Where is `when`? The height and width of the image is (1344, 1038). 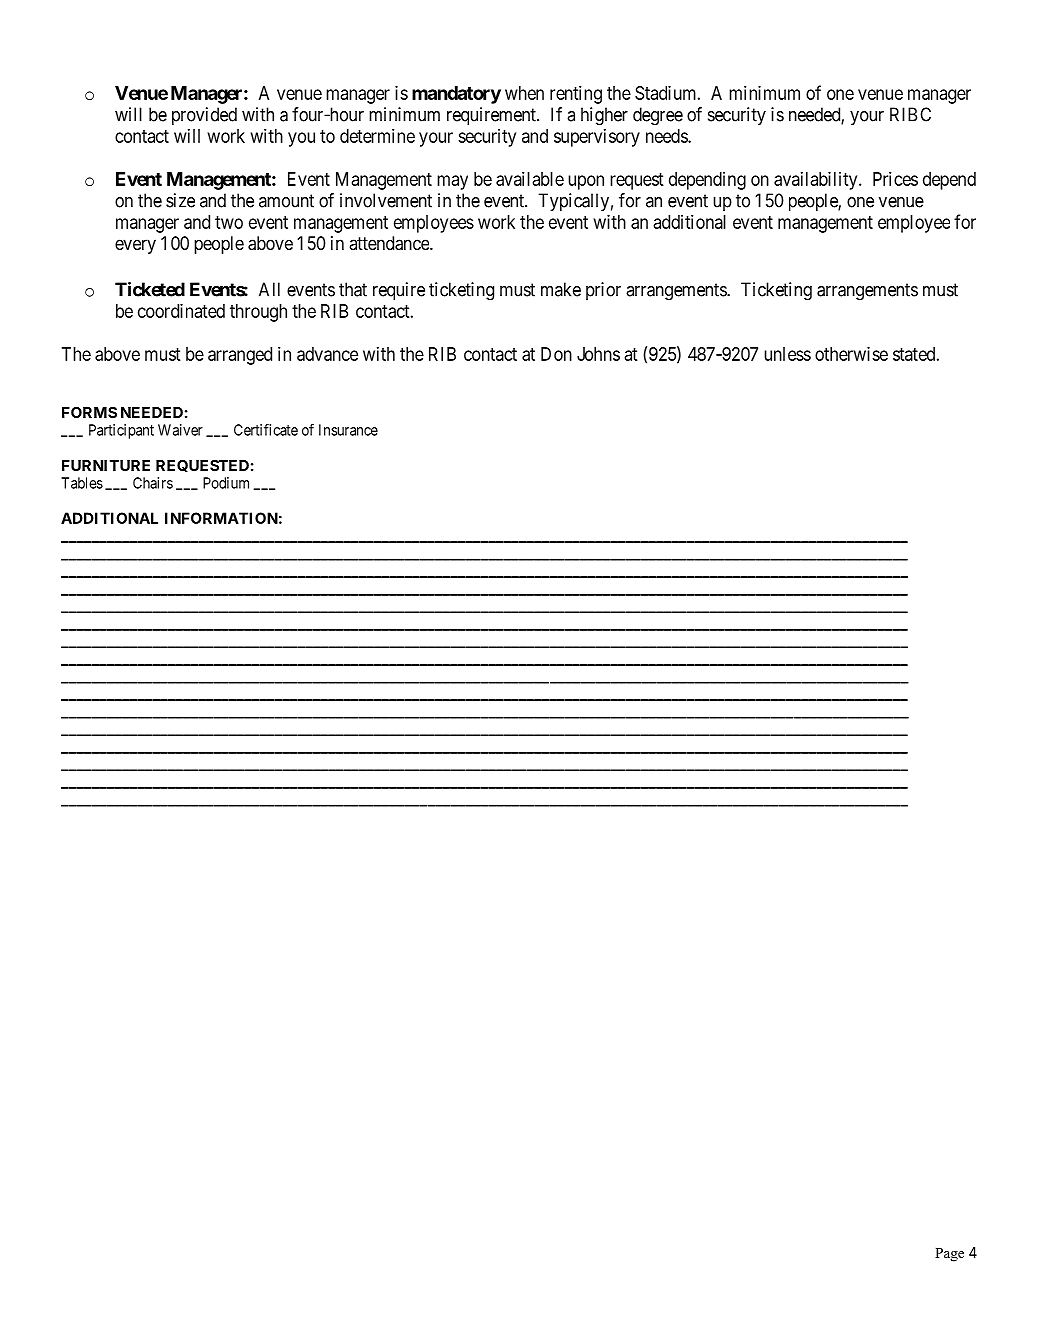
when is located at coordinates (524, 93).
